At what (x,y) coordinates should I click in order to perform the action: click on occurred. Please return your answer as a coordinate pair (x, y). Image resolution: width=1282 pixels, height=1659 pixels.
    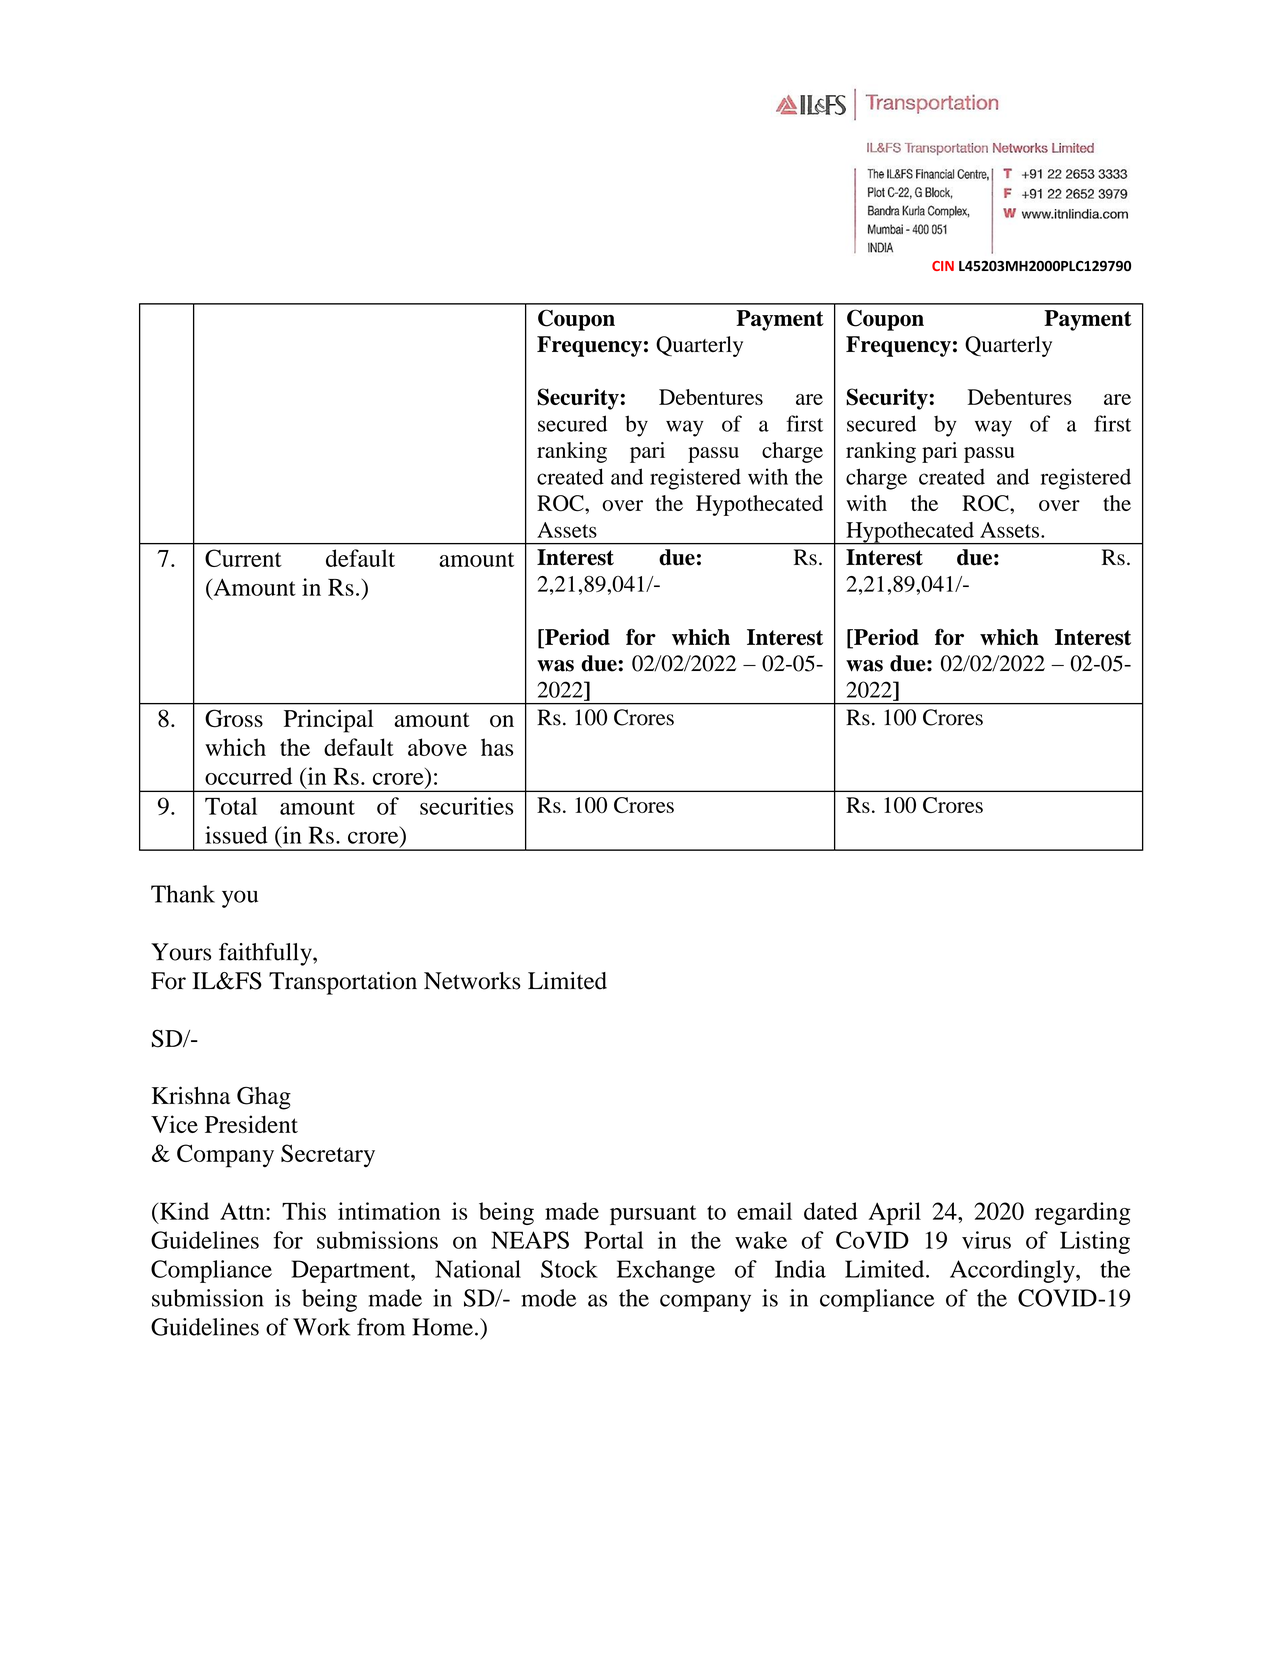
    Looking at the image, I should click on (248, 776).
